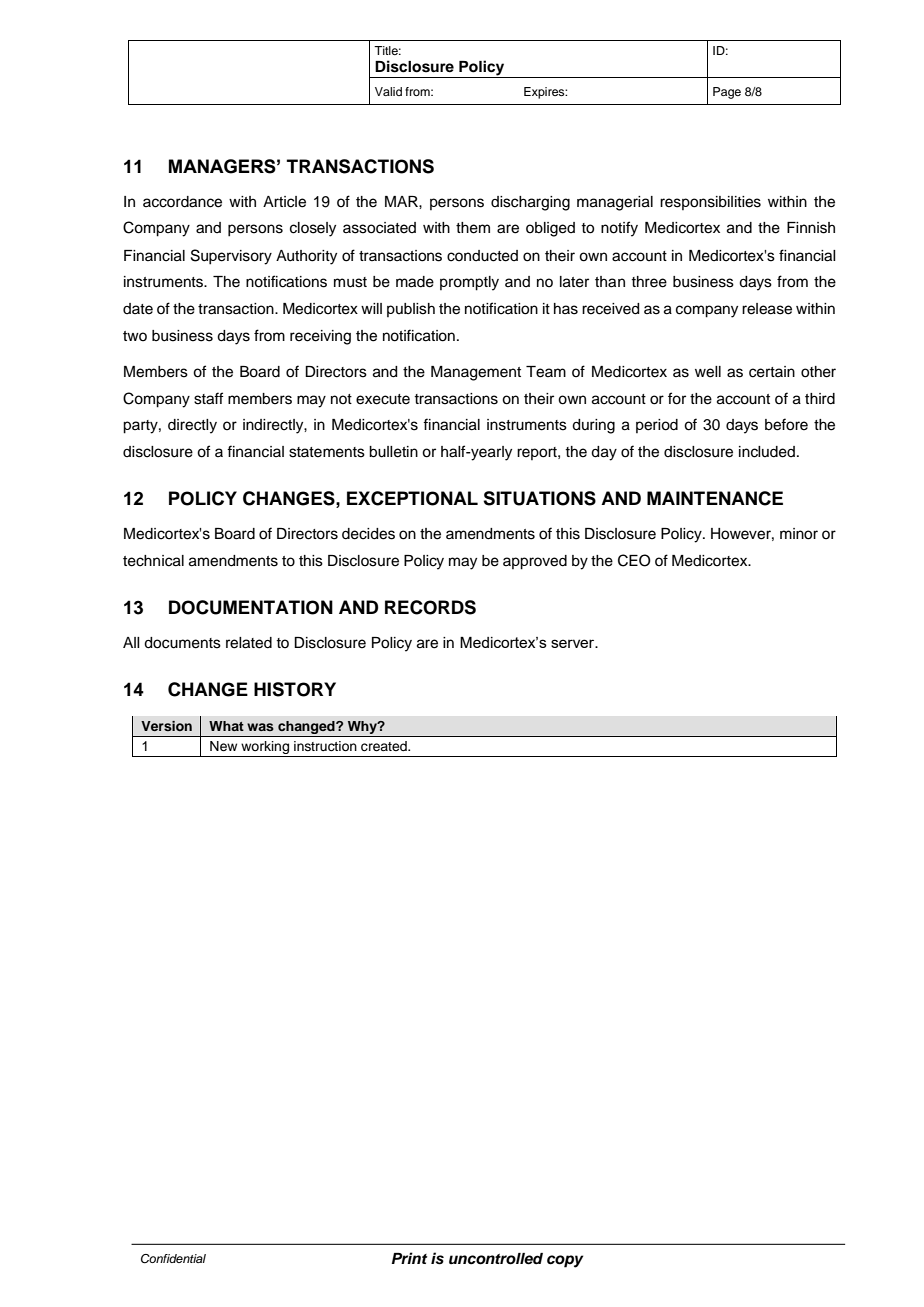 This screenshot has height=1307, width=924. Describe the element at coordinates (173, 1259) in the screenshot. I see `Confidential` at that location.
